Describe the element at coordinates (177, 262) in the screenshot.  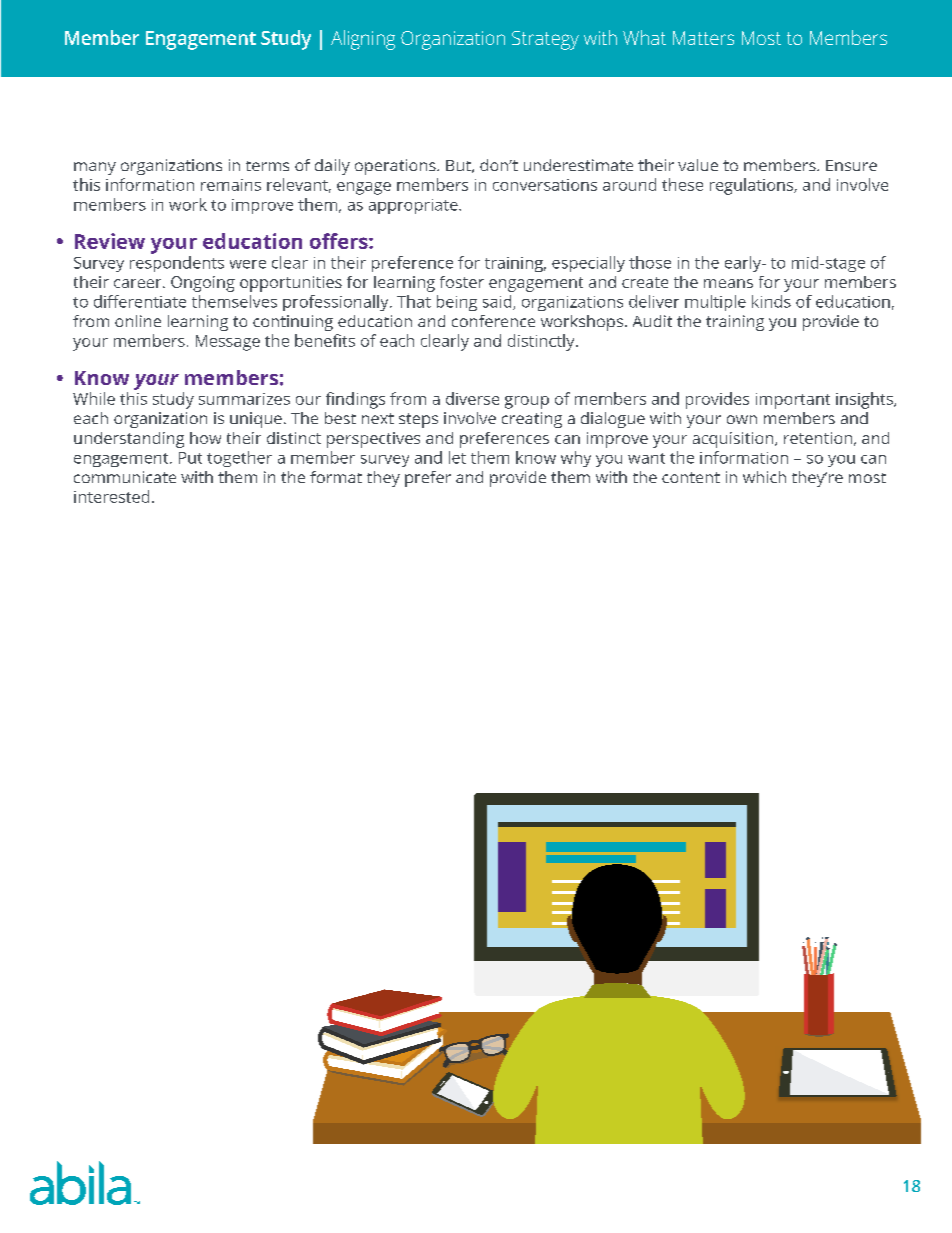
I see `respondents` at that location.
